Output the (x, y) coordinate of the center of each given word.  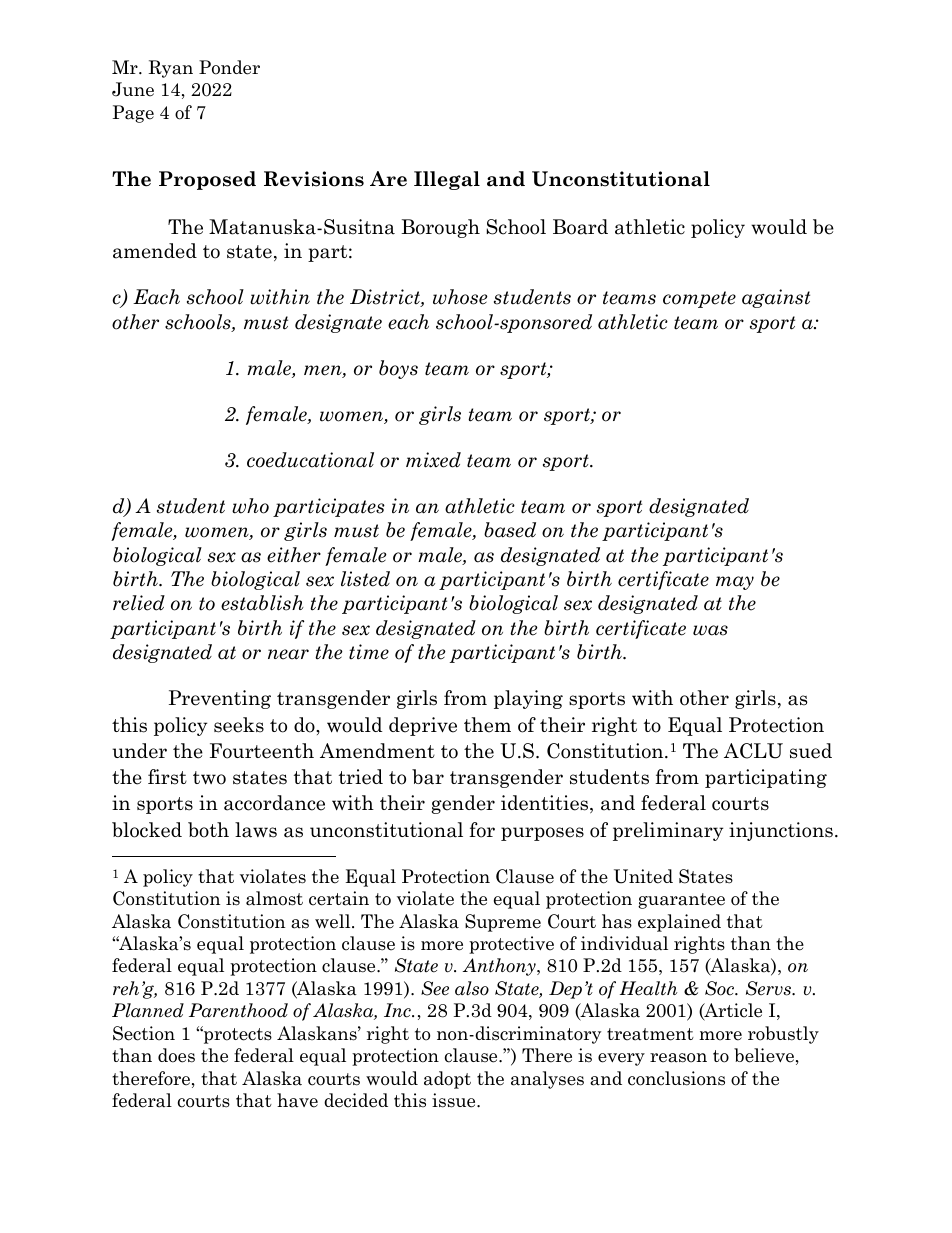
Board (580, 227)
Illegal (447, 180)
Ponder (229, 67)
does (176, 1055)
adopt (447, 1080)
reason (678, 1058)
